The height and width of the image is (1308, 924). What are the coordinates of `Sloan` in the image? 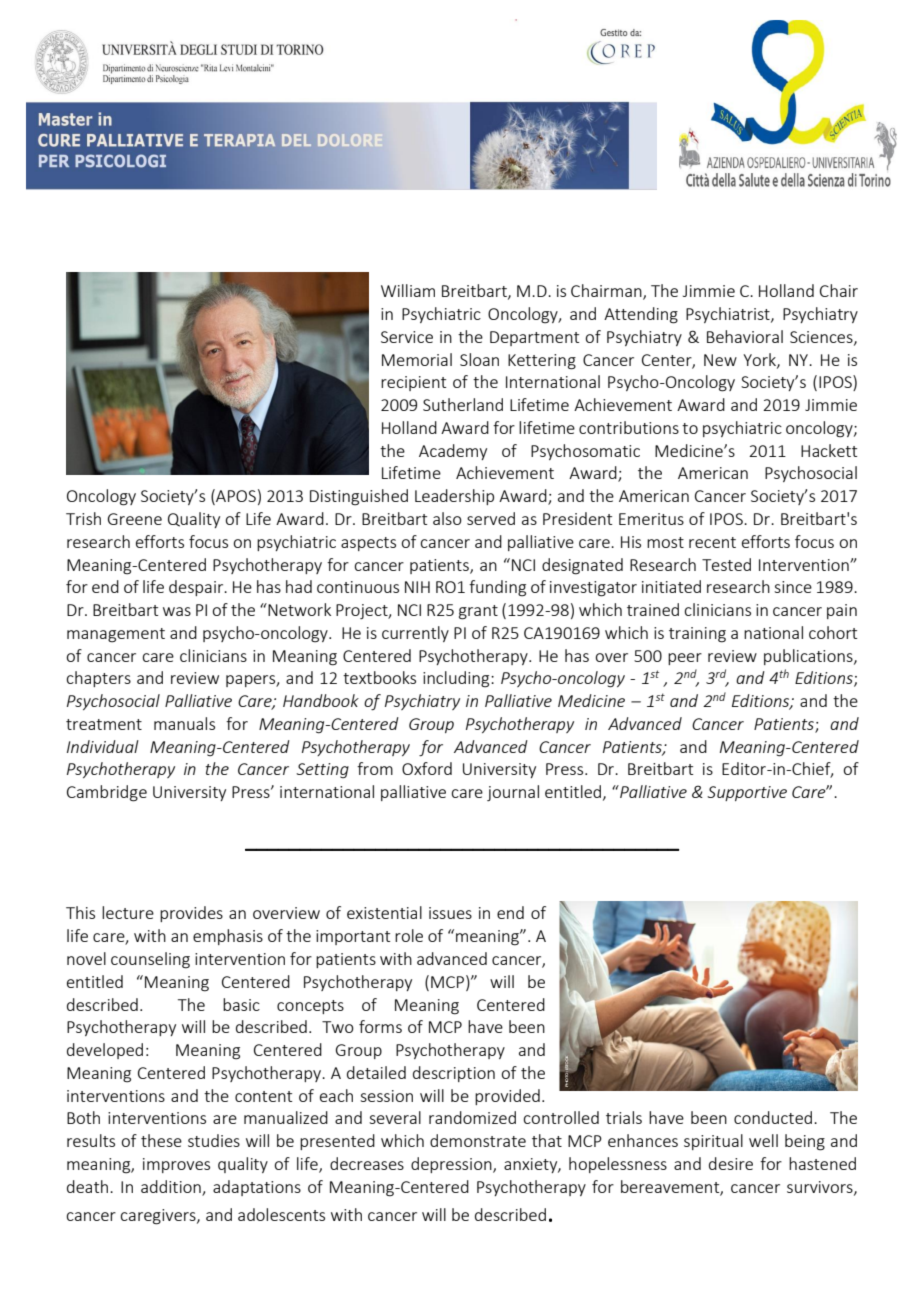 It's located at (479, 359).
